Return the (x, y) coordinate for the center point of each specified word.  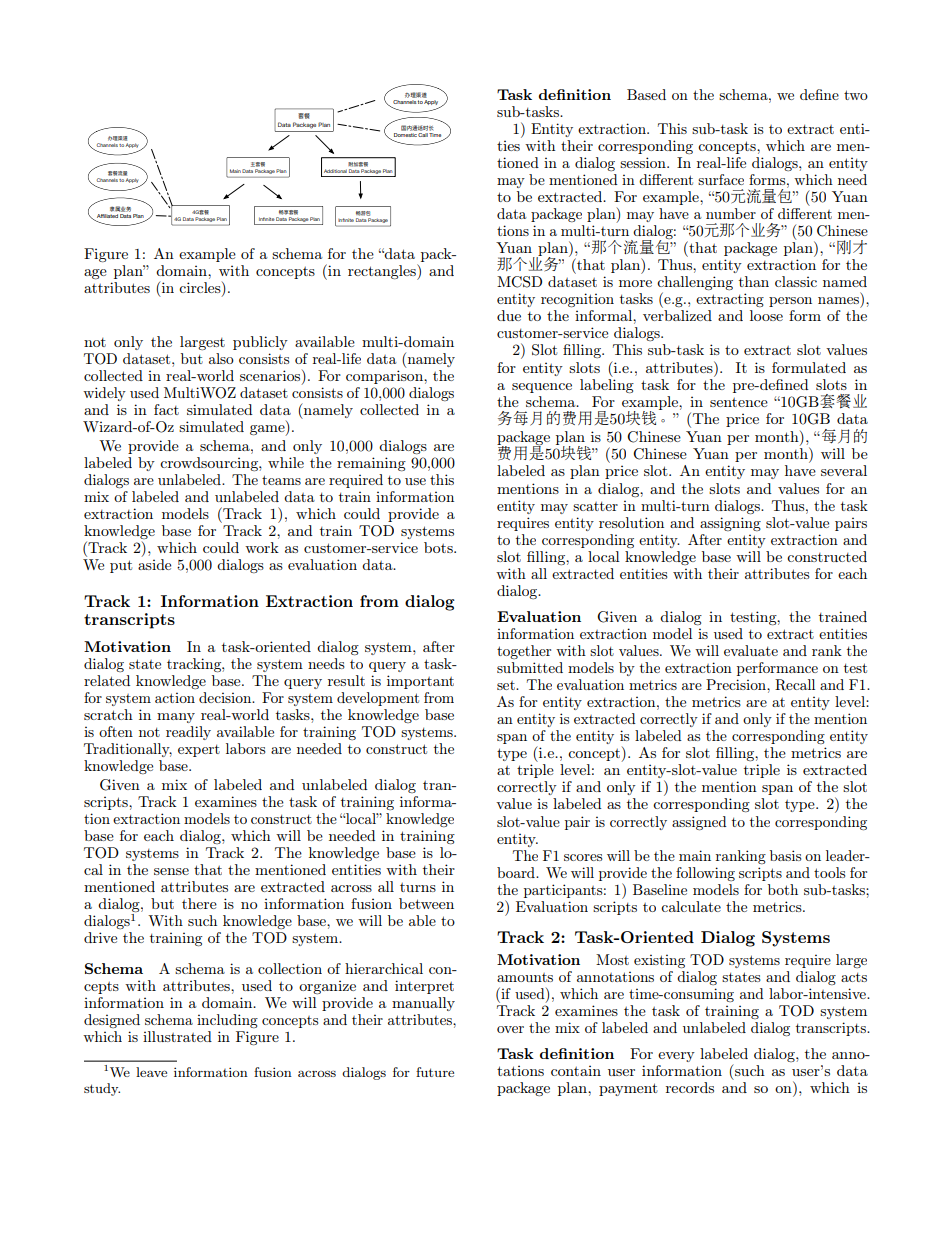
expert (199, 750)
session (644, 162)
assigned (699, 823)
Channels (405, 102)
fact (166, 409)
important (420, 682)
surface (721, 179)
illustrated (177, 1036)
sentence (739, 402)
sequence (542, 388)
